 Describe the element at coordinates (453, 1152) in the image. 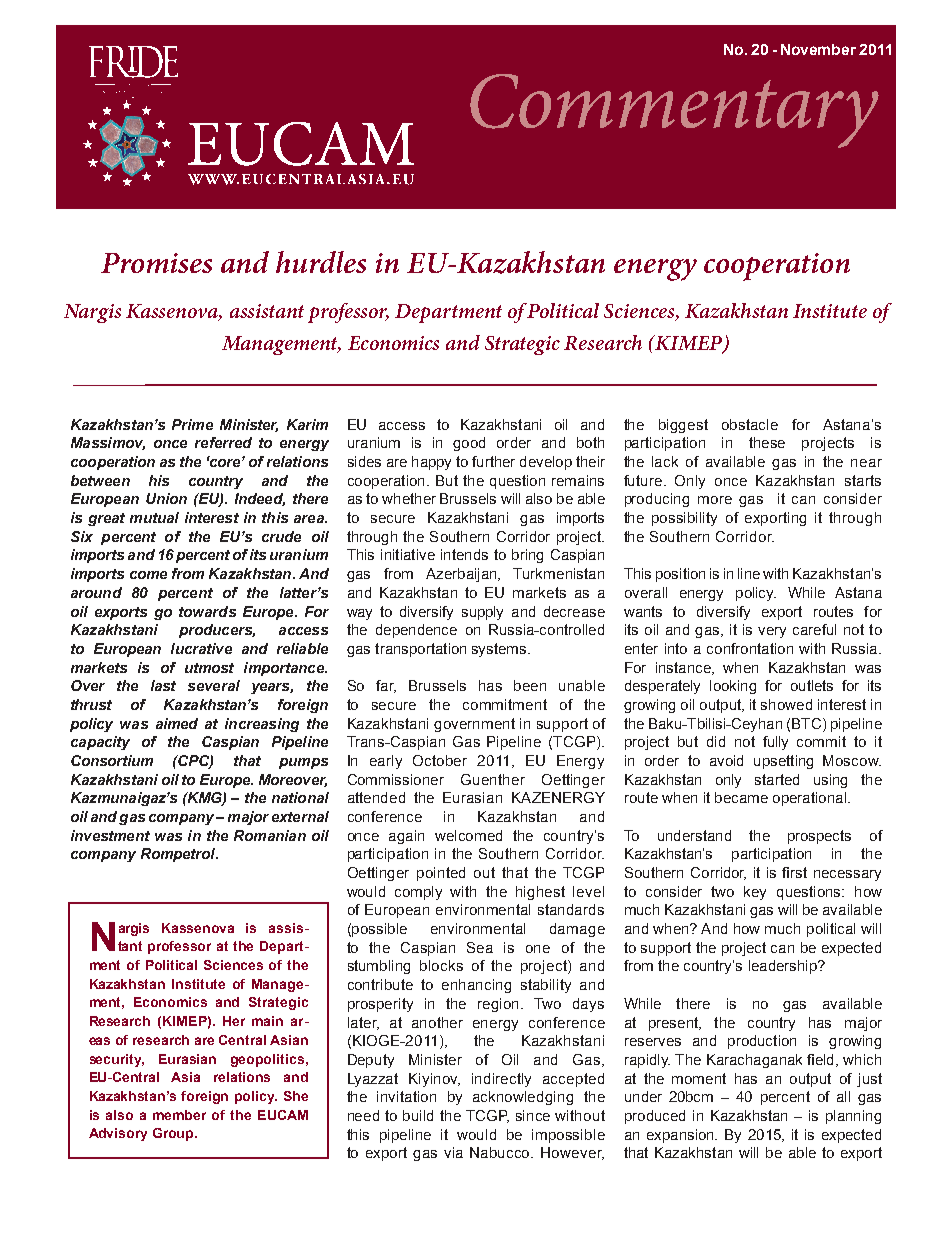

I see `via` at that location.
